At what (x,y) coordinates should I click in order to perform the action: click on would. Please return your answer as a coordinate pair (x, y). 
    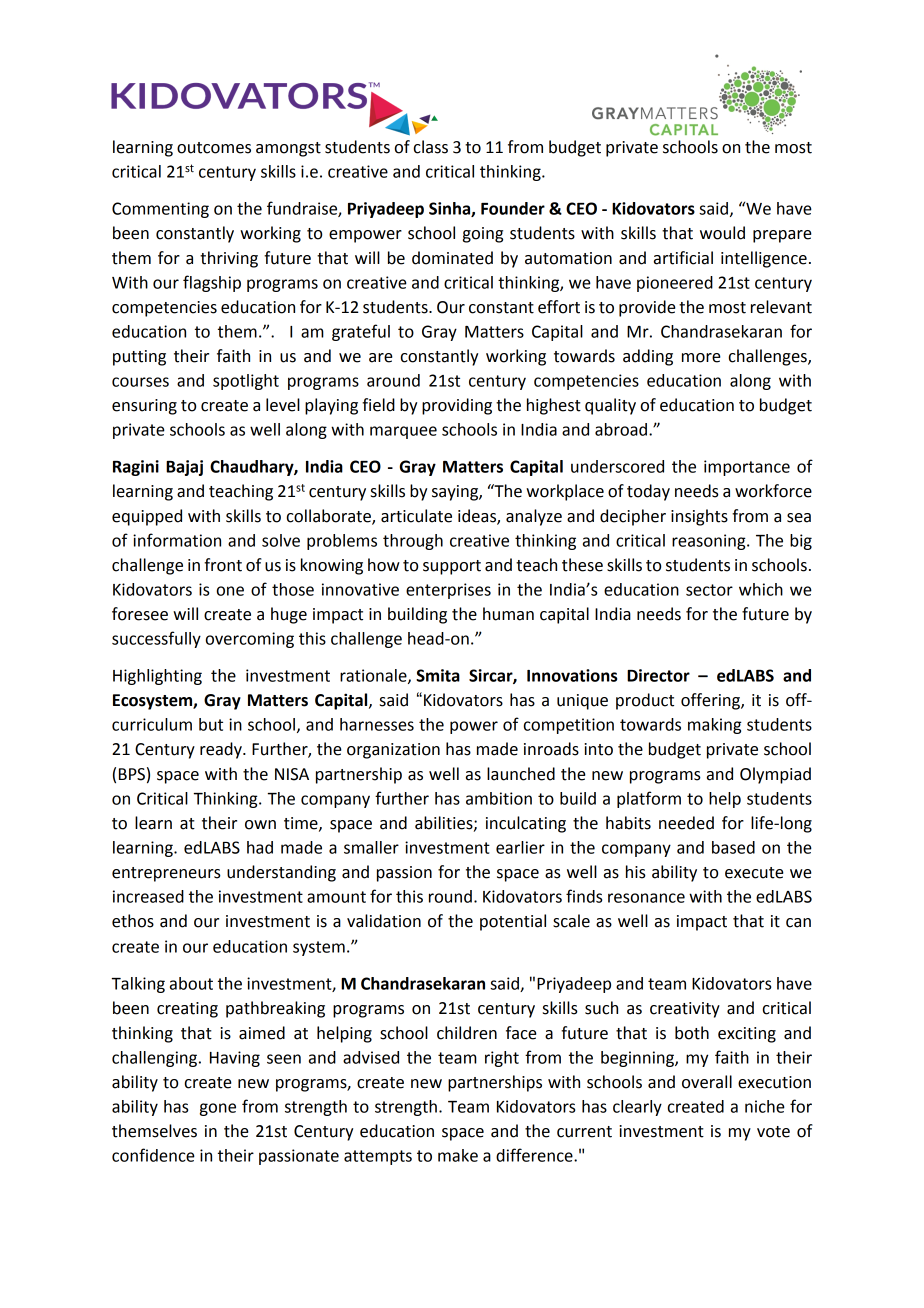
    Looking at the image, I should click on (722, 233).
